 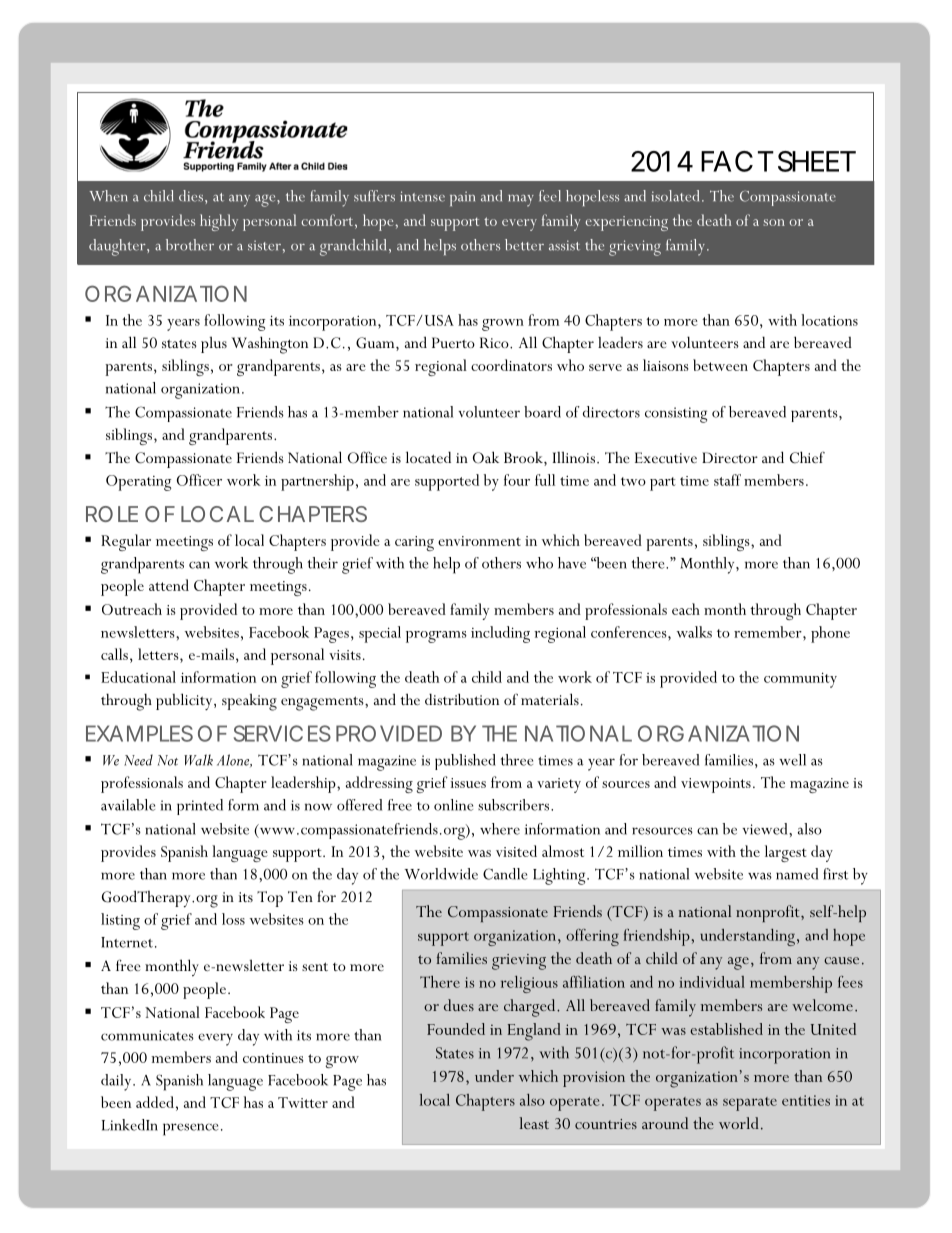 I want to click on pain, so click(x=462, y=198).
